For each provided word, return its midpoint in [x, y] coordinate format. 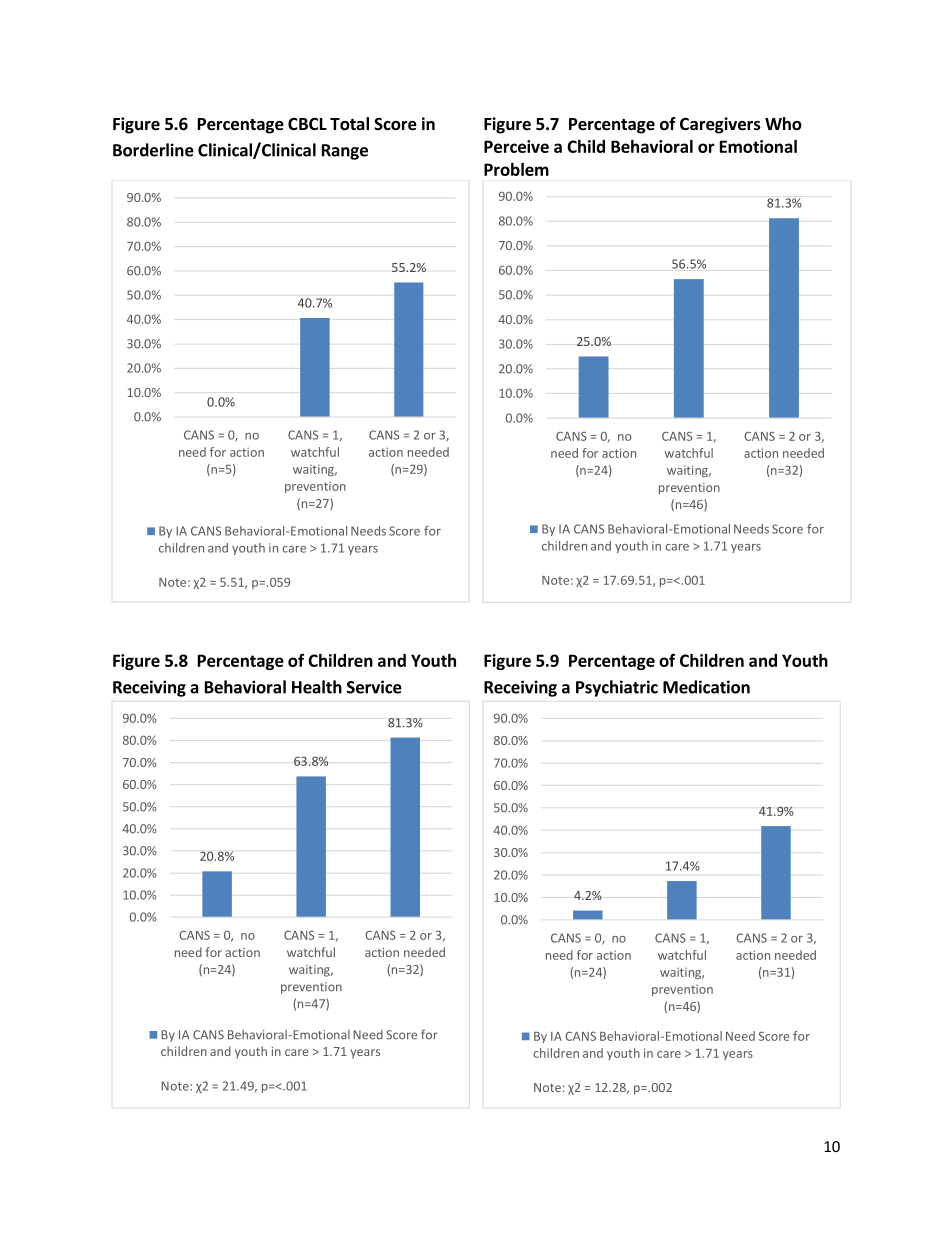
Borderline [153, 150]
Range [345, 152]
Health [317, 687]
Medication [706, 687]
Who [783, 124]
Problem [516, 169]
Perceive [516, 146]
